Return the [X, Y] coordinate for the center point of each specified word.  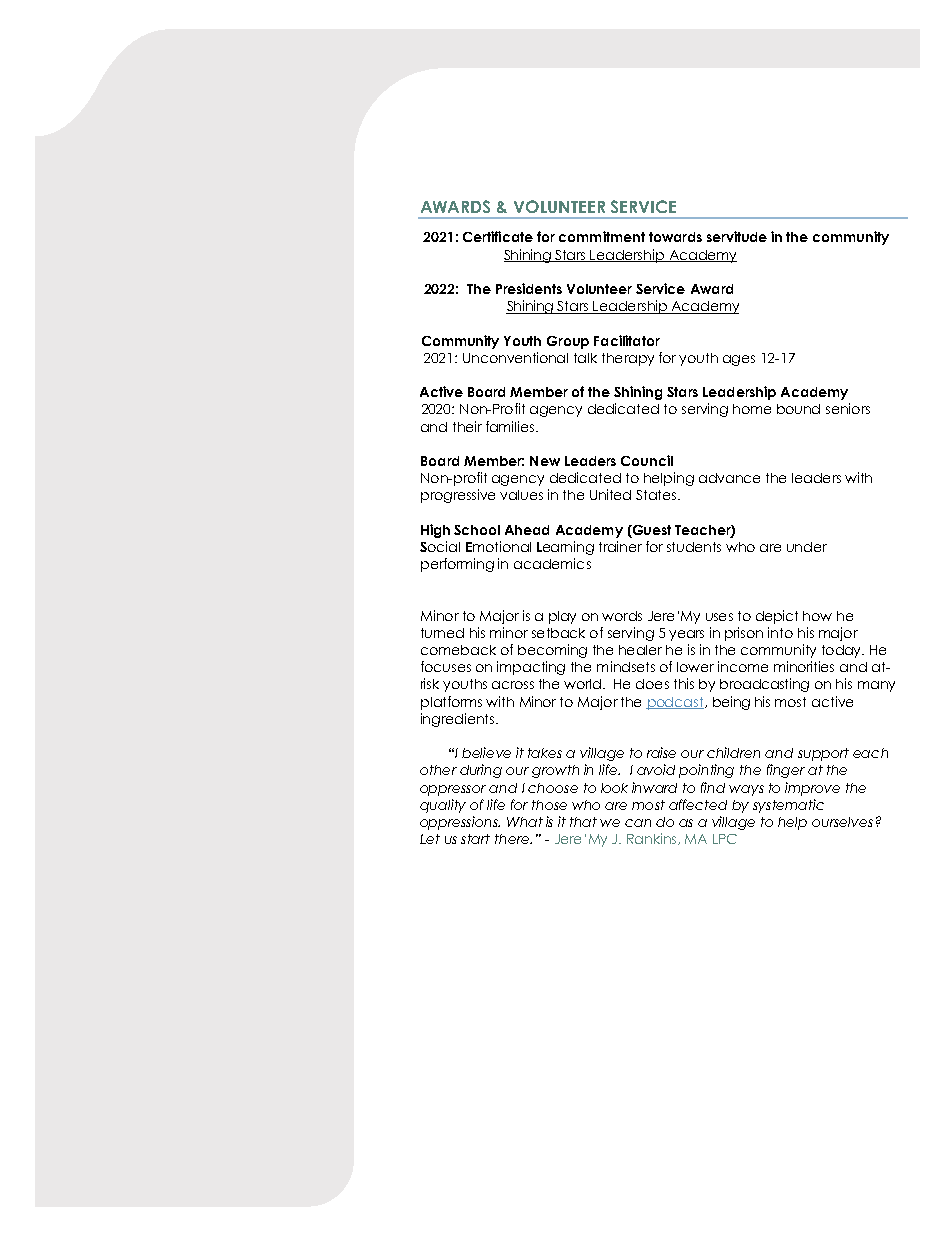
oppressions [460, 823]
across [513, 685]
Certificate [498, 236]
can [638, 823]
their [467, 426]
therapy [628, 359]
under [807, 547]
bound [798, 409]
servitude [737, 236]
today [842, 651]
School [477, 530]
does [652, 684]
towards [675, 237]
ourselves [842, 822]
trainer [620, 546]
